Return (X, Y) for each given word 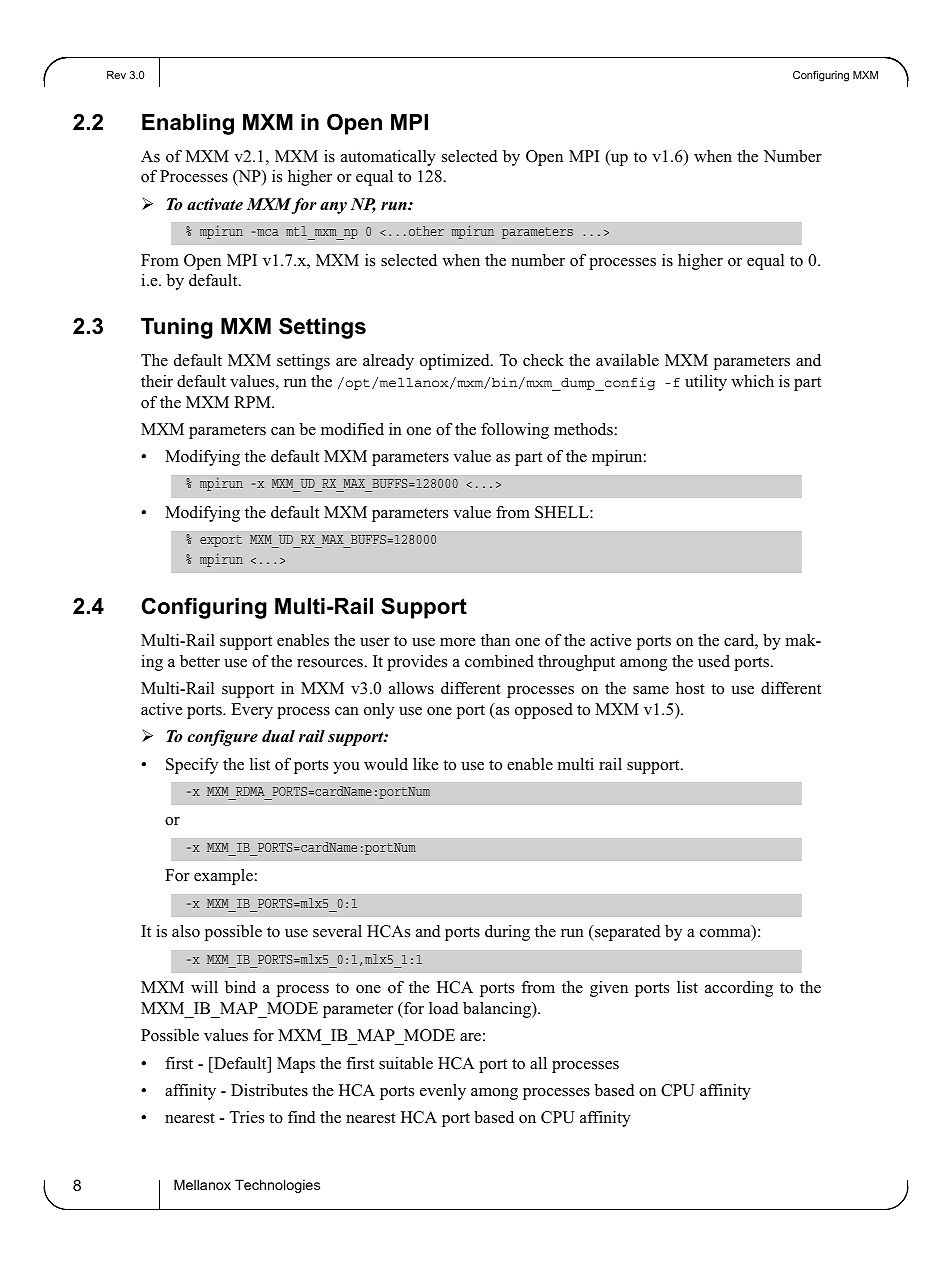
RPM (253, 402)
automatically (388, 158)
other (426, 231)
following (515, 431)
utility (706, 383)
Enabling (188, 124)
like (426, 764)
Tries (247, 1117)
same (651, 690)
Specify (192, 766)
